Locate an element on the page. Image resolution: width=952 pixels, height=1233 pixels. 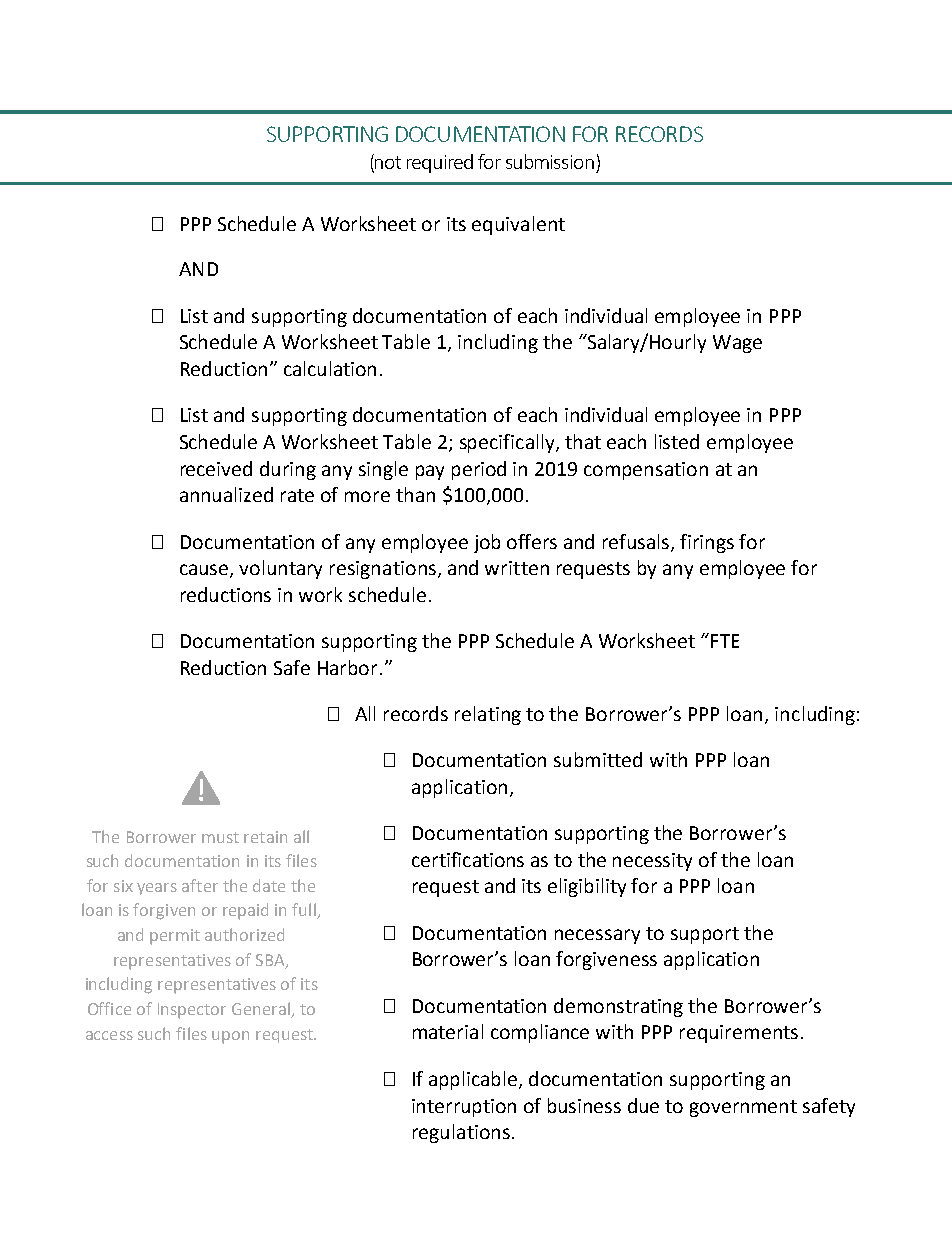
not is located at coordinates (388, 162).
